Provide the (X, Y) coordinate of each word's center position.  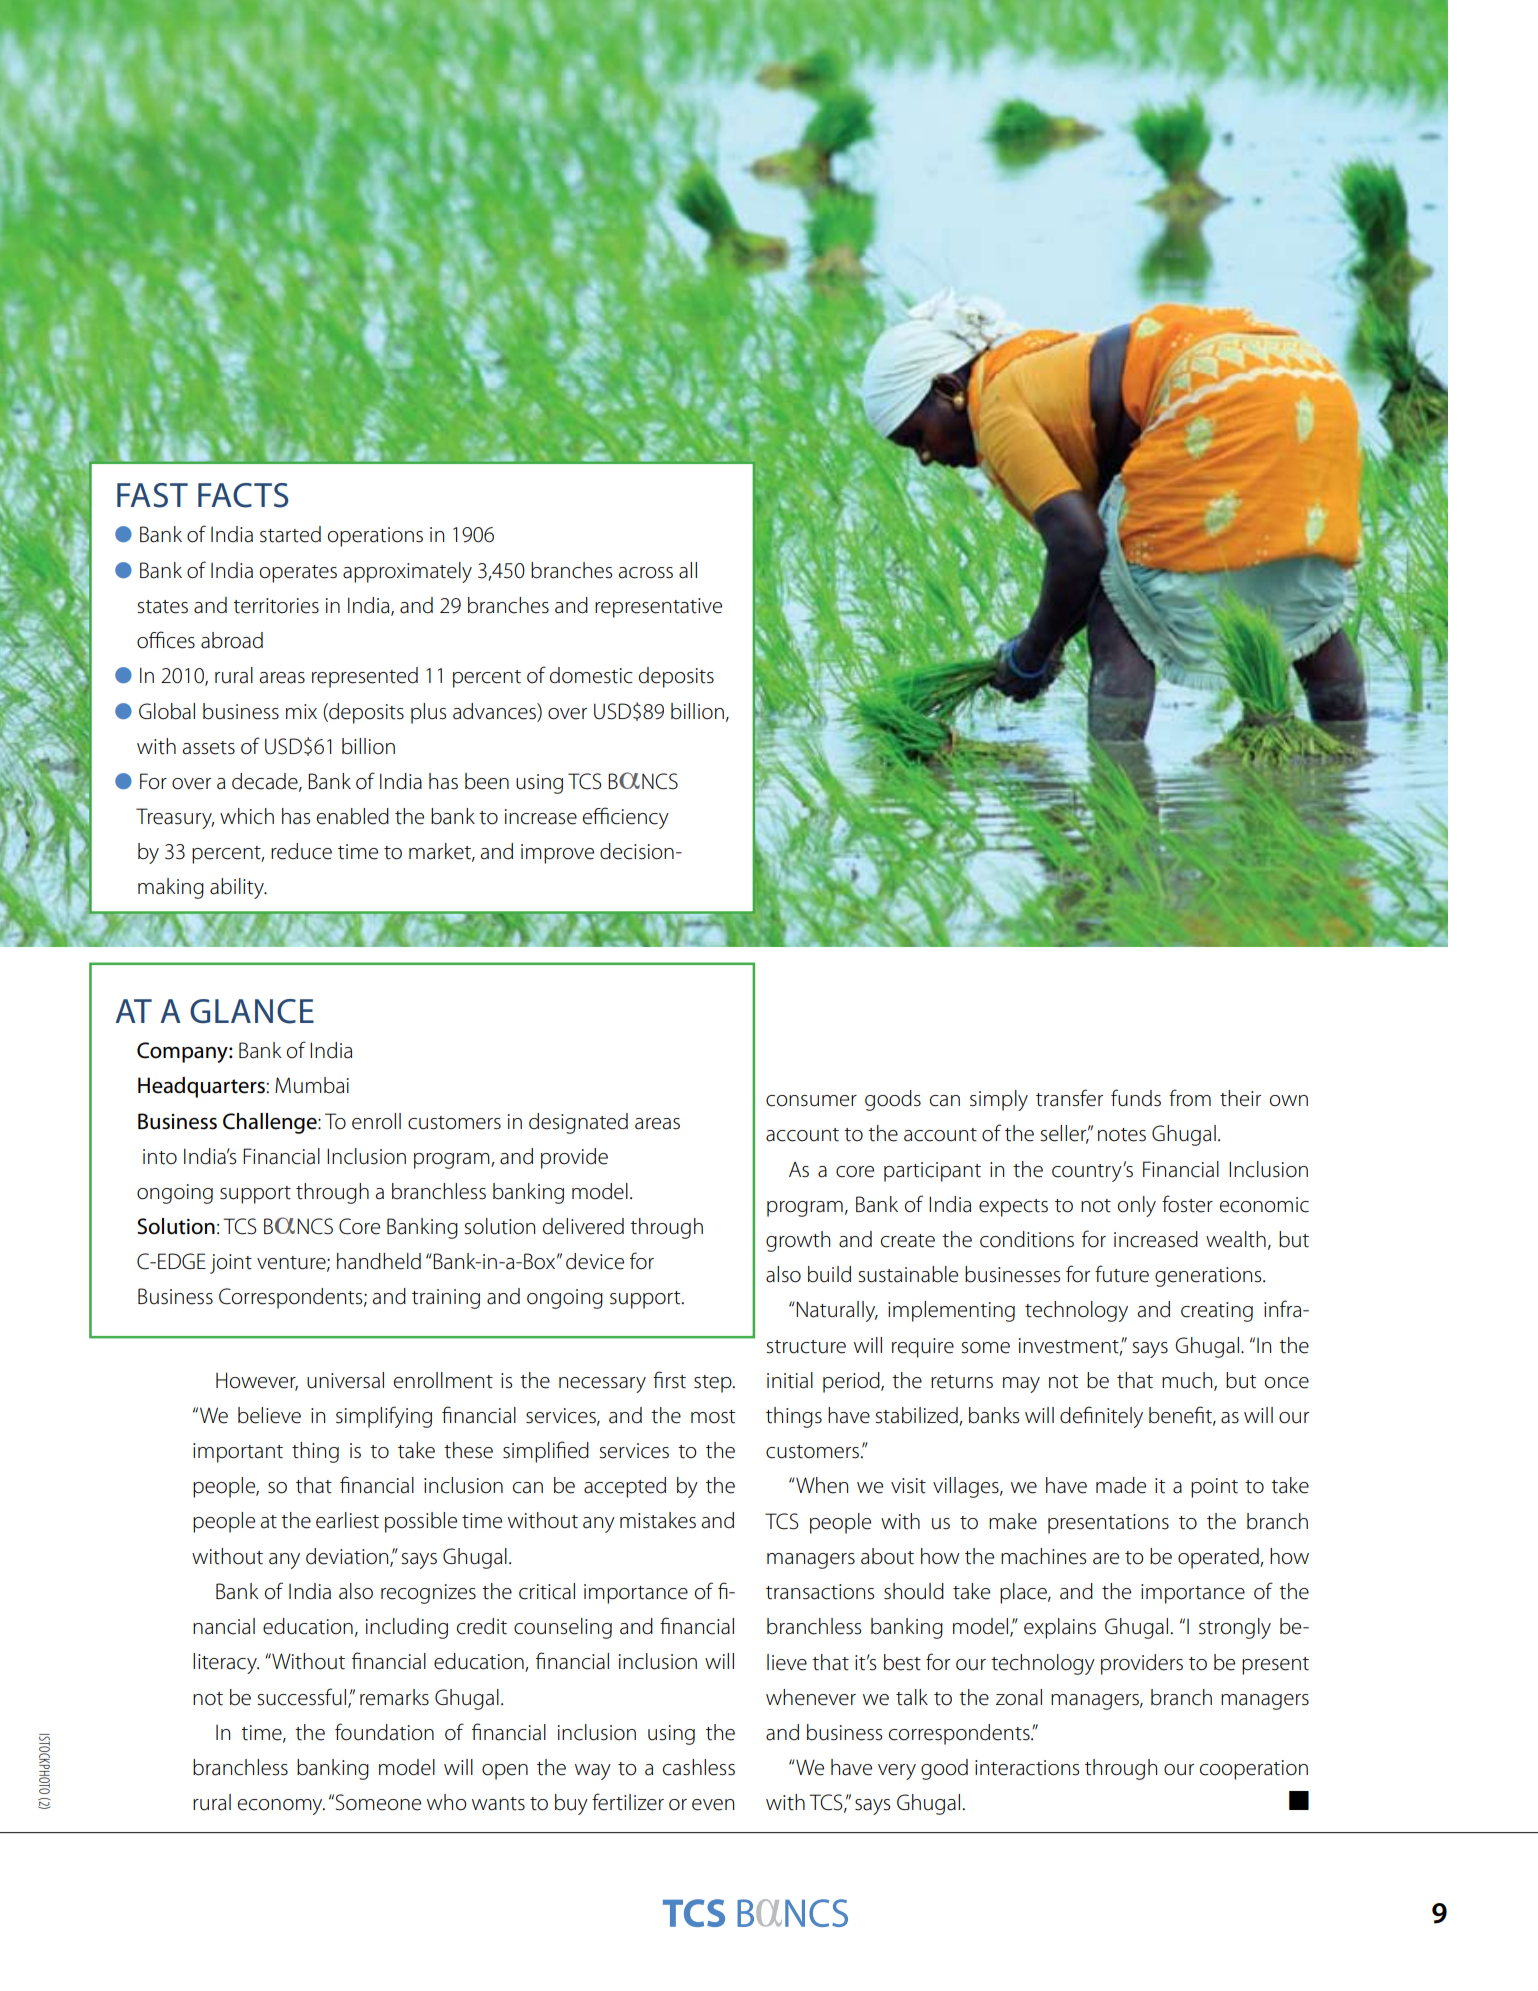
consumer (811, 1101)
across (645, 573)
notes (1122, 1135)
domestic (591, 675)
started (290, 534)
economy (281, 1807)
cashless (699, 1767)
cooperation (1254, 1770)
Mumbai (312, 1085)
